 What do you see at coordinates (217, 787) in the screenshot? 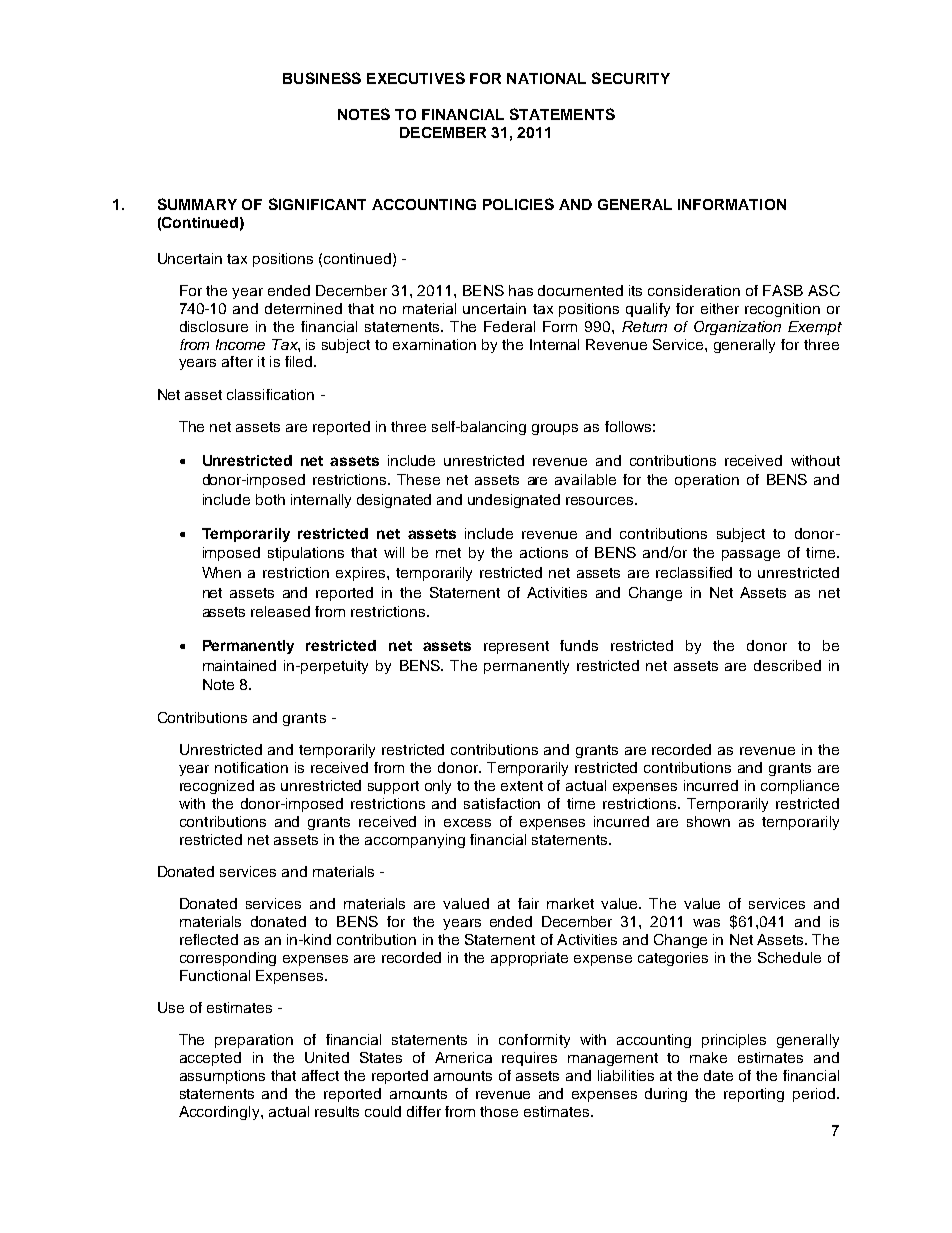
I see `recognized` at bounding box center [217, 787].
